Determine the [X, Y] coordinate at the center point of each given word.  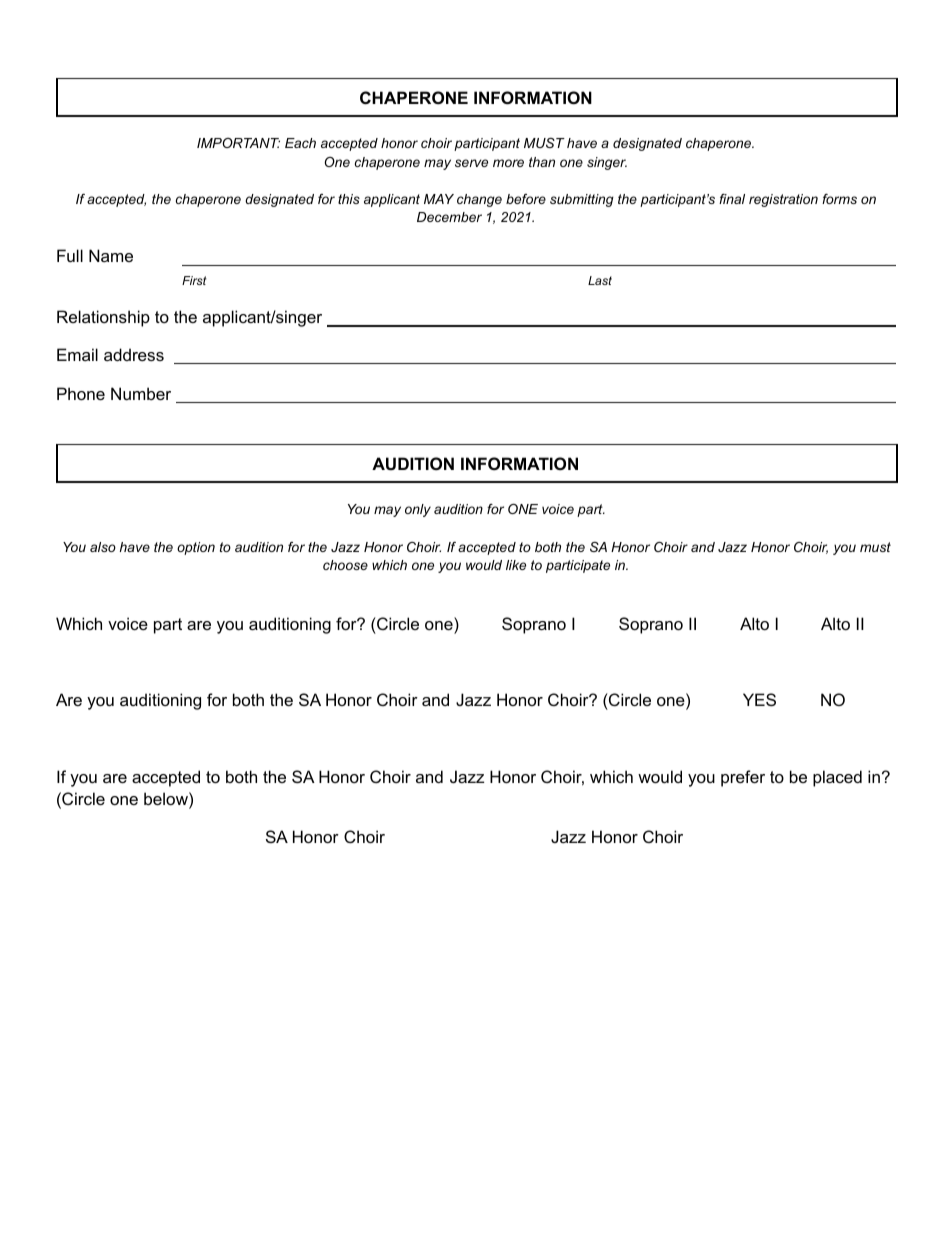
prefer [743, 778]
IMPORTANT [238, 143]
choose [345, 565]
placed [837, 778]
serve [471, 163]
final [732, 199]
